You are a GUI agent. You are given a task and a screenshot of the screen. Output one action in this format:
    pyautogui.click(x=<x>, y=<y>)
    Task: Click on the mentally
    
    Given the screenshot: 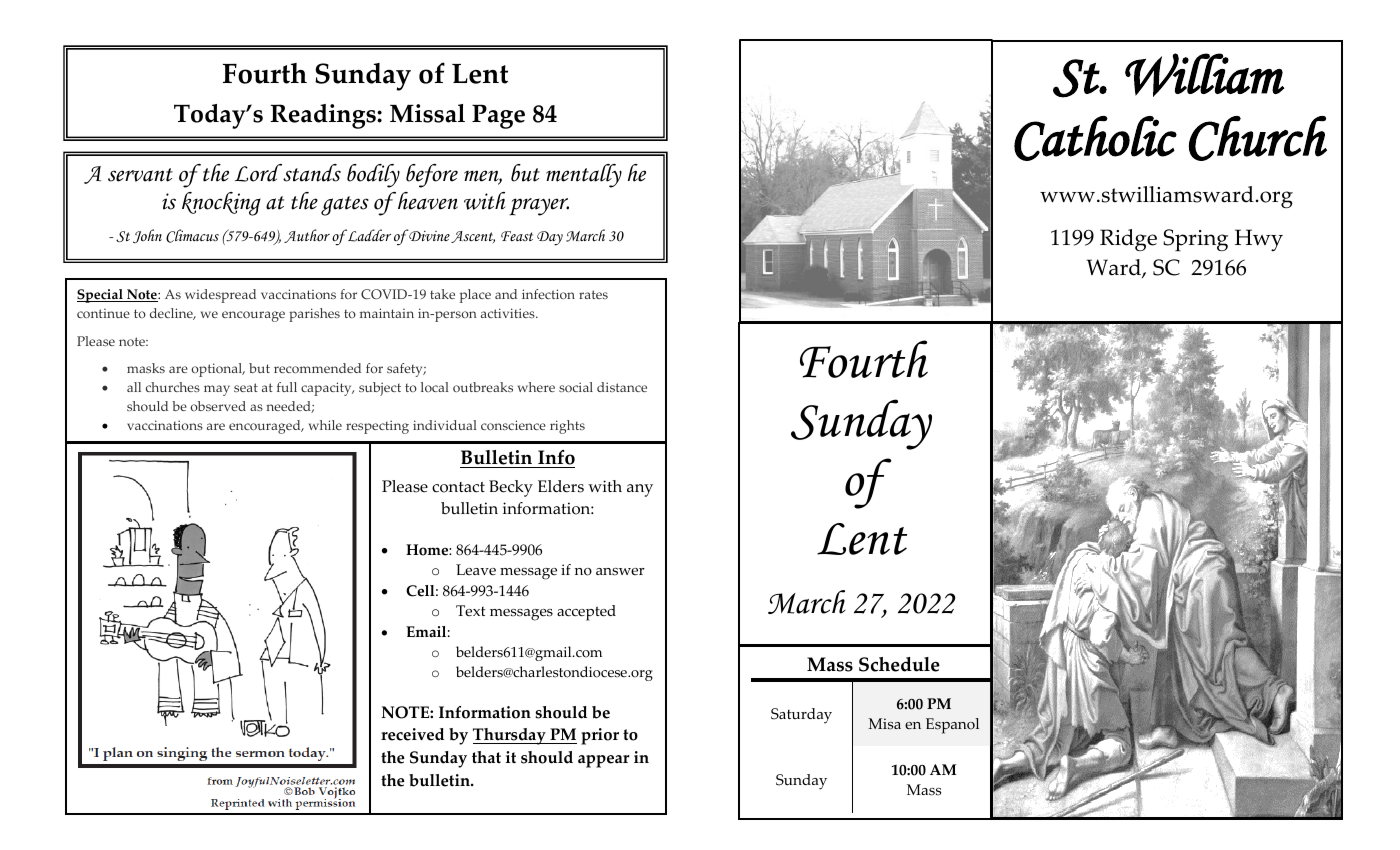 What is the action you would take?
    pyautogui.click(x=584, y=176)
